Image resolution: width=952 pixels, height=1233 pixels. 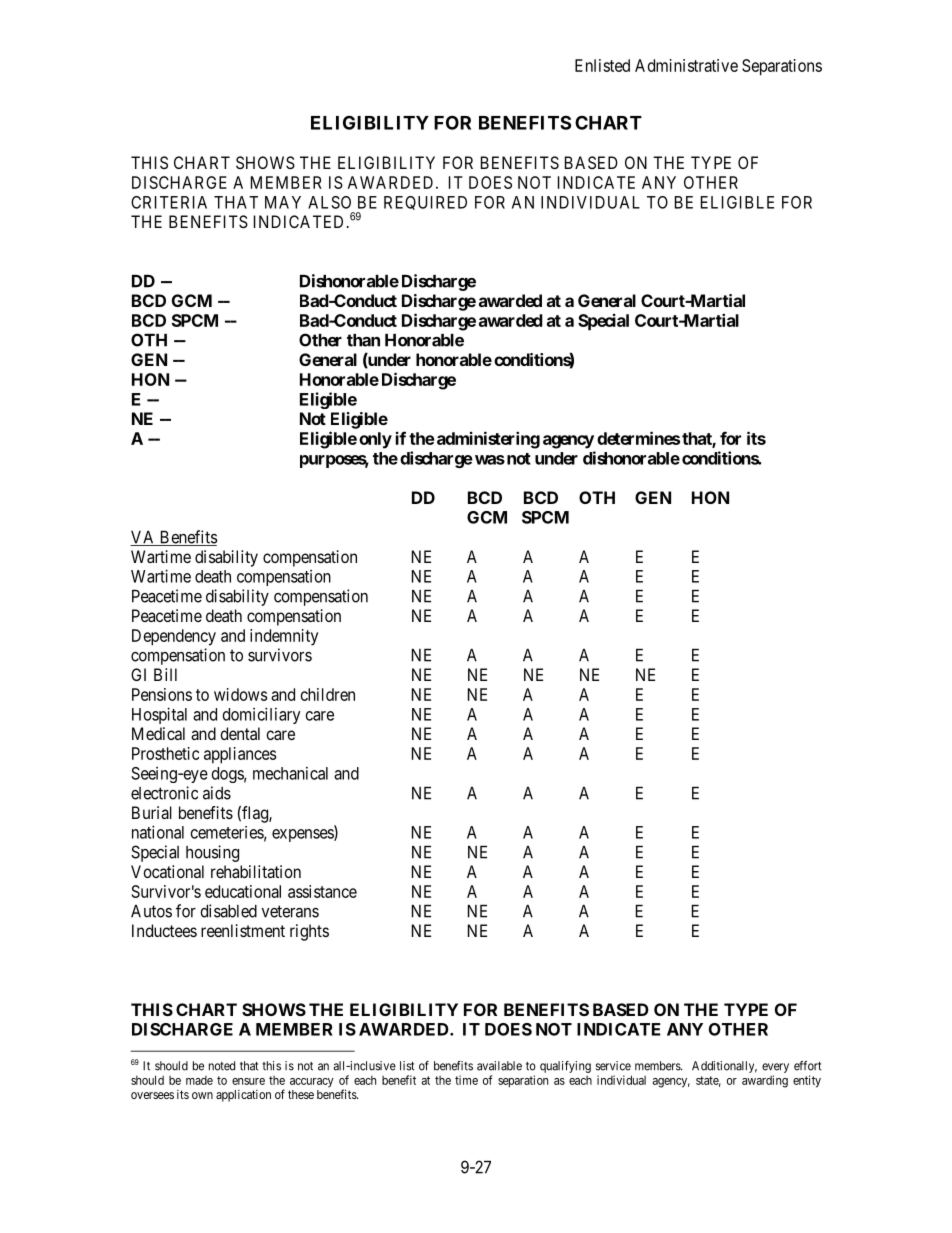 What do you see at coordinates (724, 1067) in the screenshot?
I see `Additionally` at bounding box center [724, 1067].
